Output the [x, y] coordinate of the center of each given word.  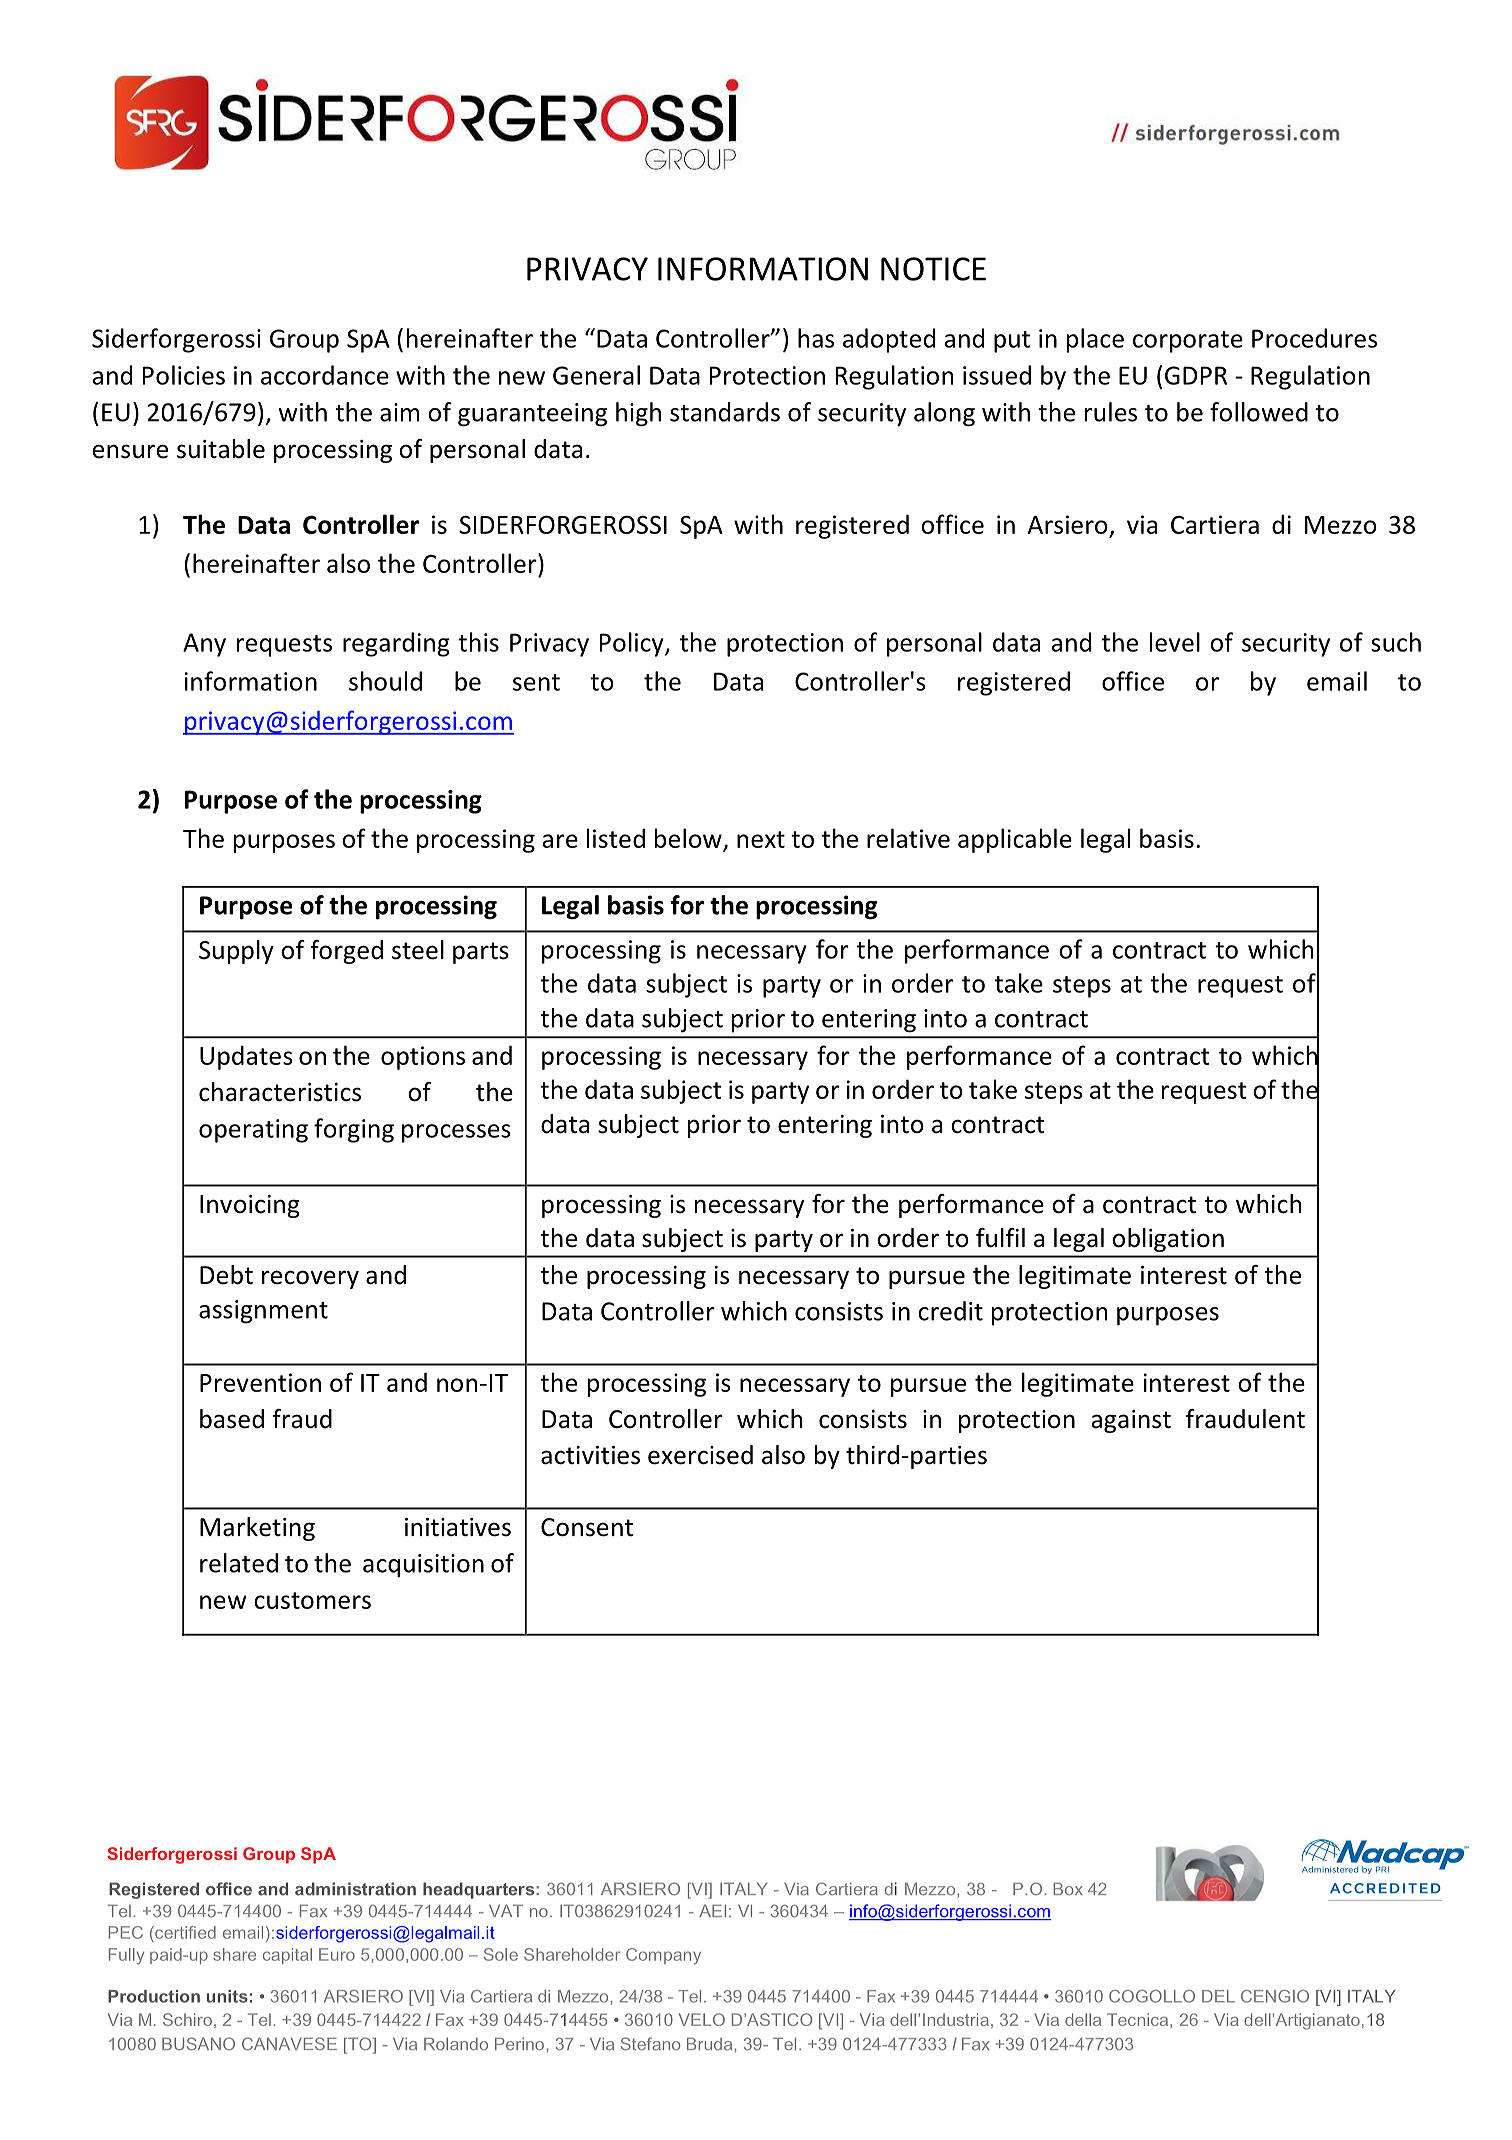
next [761, 839]
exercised [700, 1455]
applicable [1015, 840]
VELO [702, 2019]
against [1131, 1421]
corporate [1188, 342]
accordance [325, 375]
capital [287, 1956]
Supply [236, 952]
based [232, 1419]
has [816, 338]
